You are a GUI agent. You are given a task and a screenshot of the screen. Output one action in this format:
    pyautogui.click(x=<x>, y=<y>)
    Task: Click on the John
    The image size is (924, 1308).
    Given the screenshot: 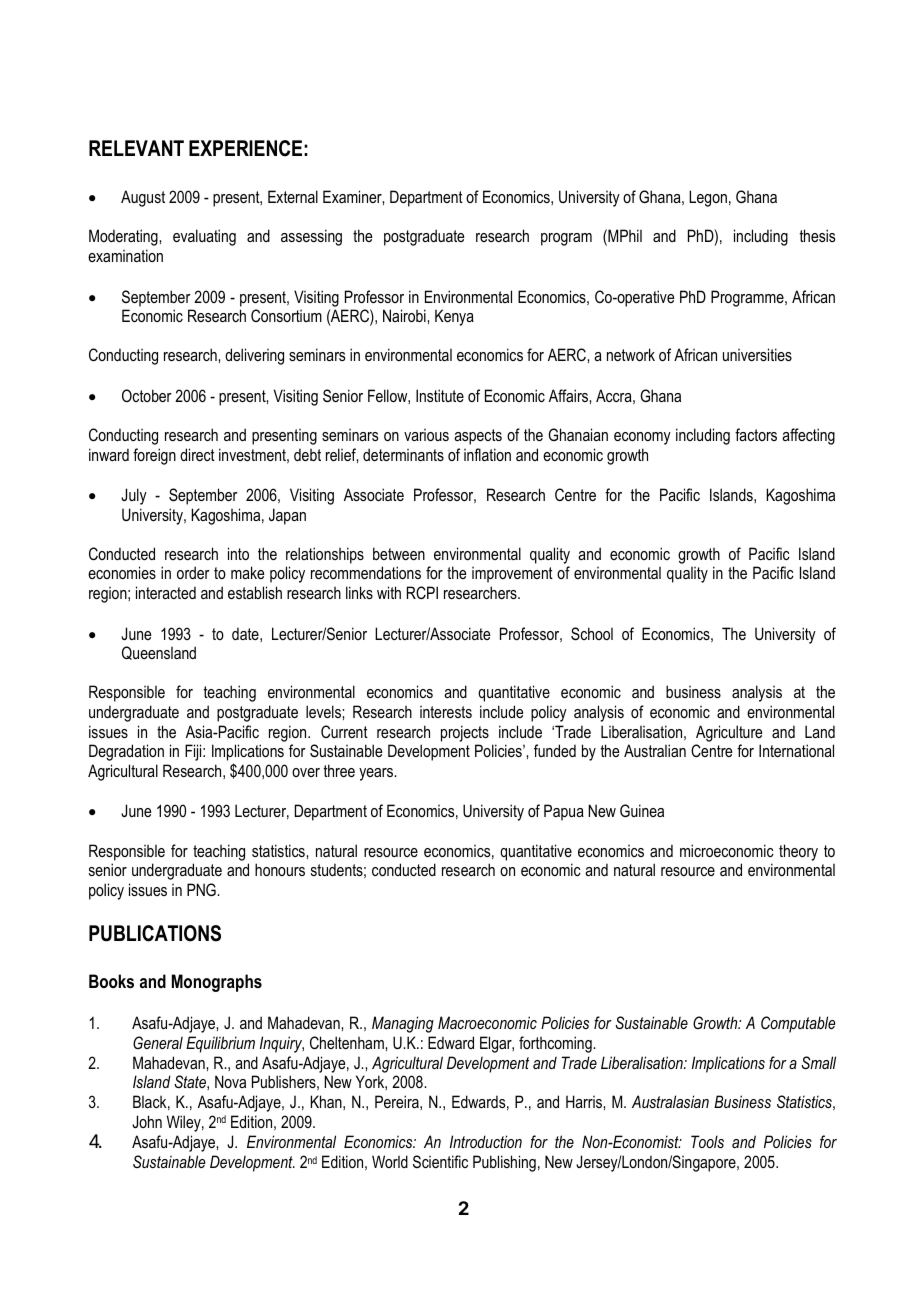 What is the action you would take?
    pyautogui.click(x=147, y=1121)
